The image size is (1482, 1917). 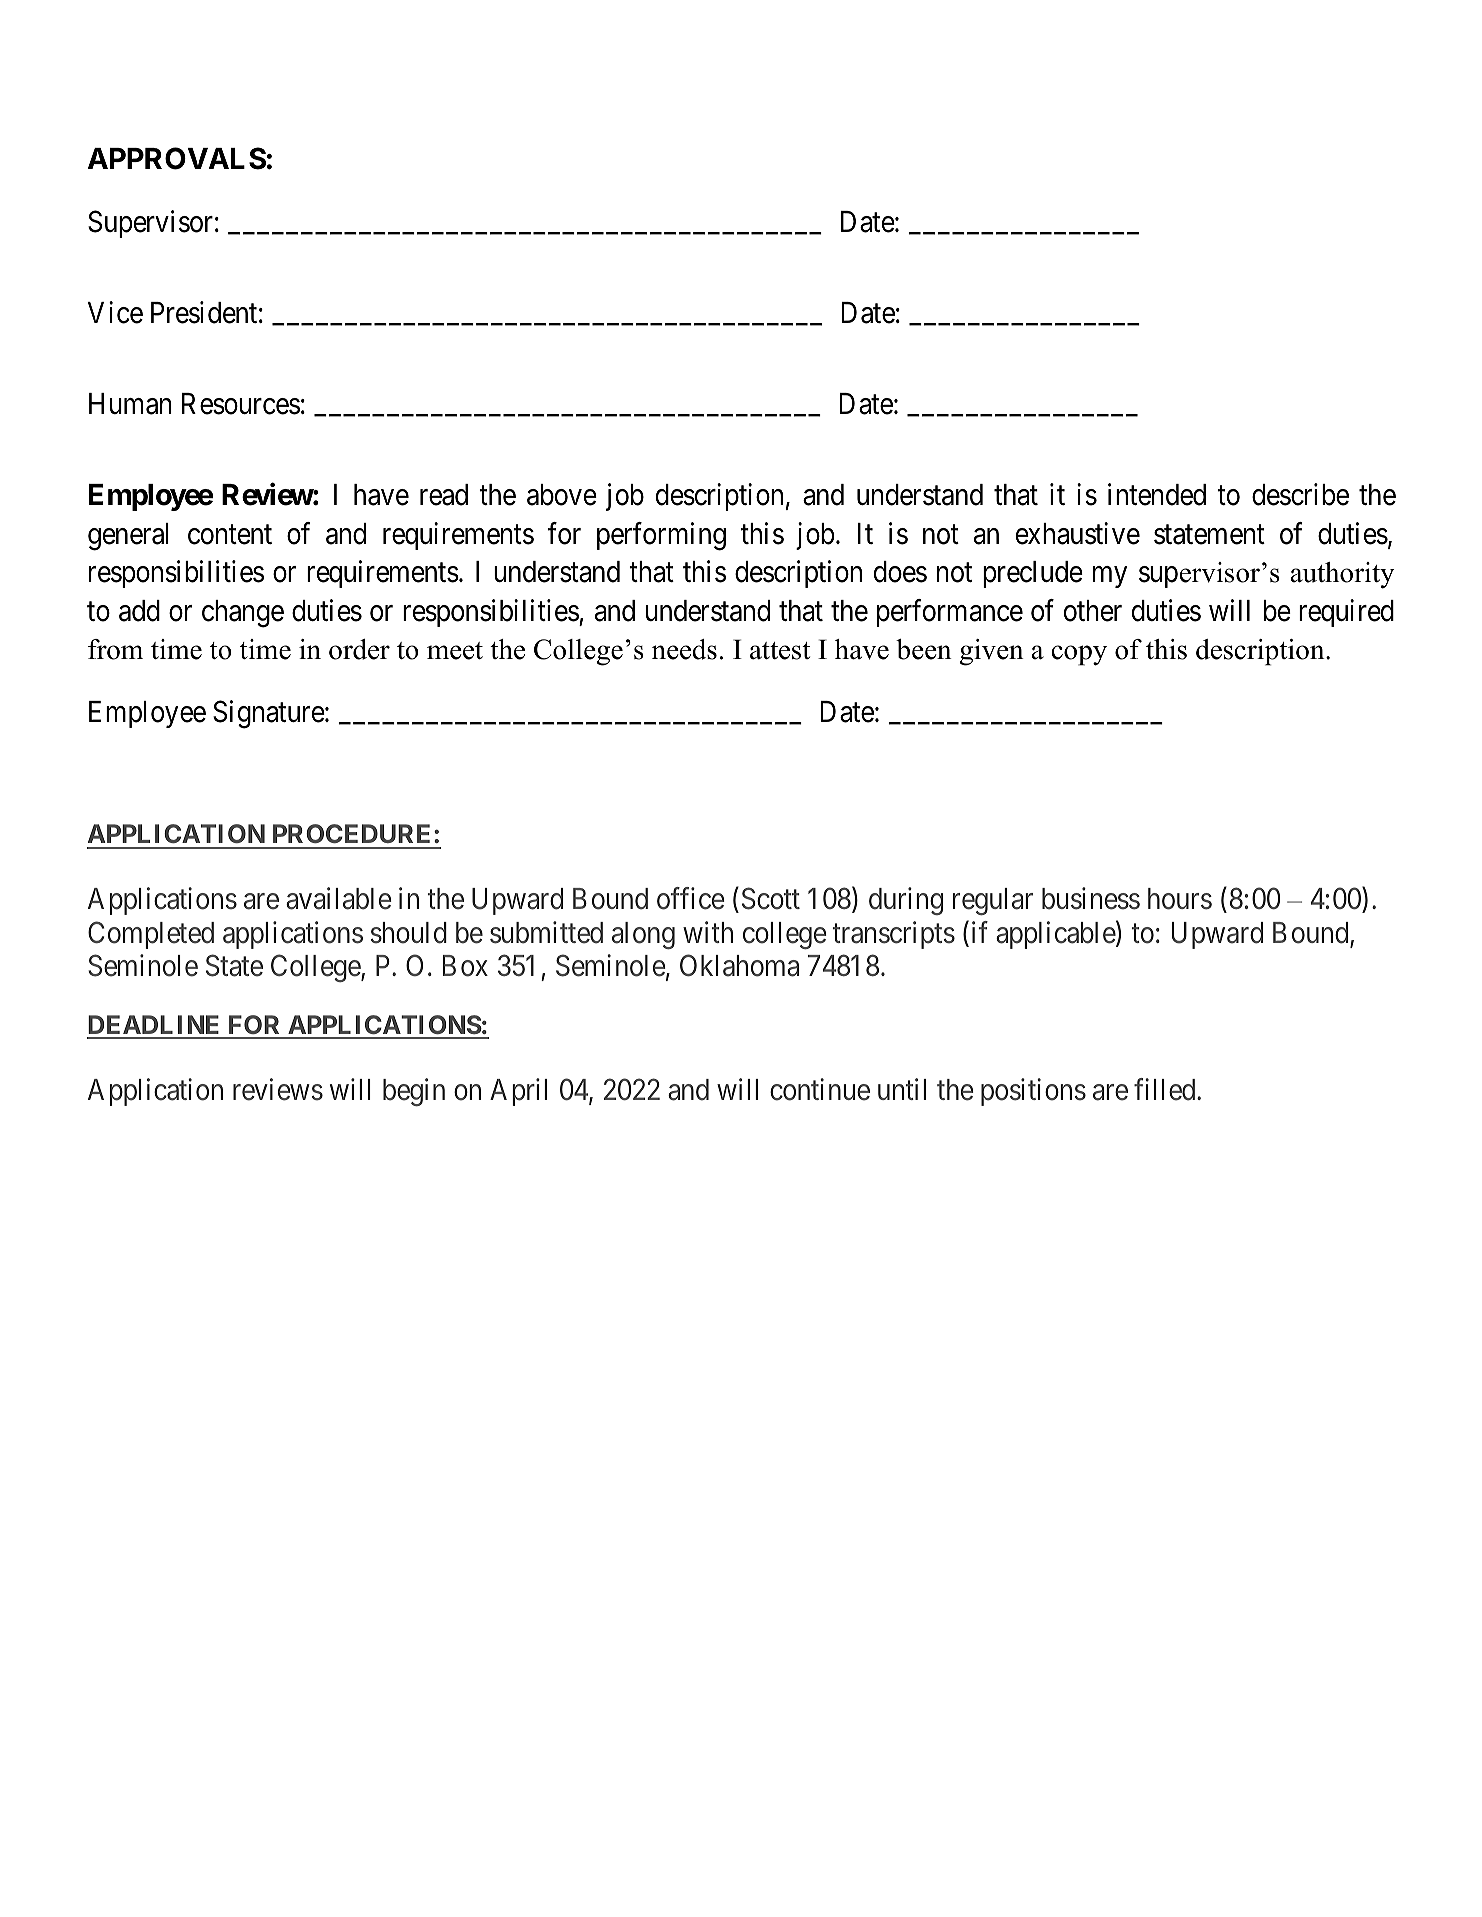 I want to click on copy, so click(x=1079, y=655).
